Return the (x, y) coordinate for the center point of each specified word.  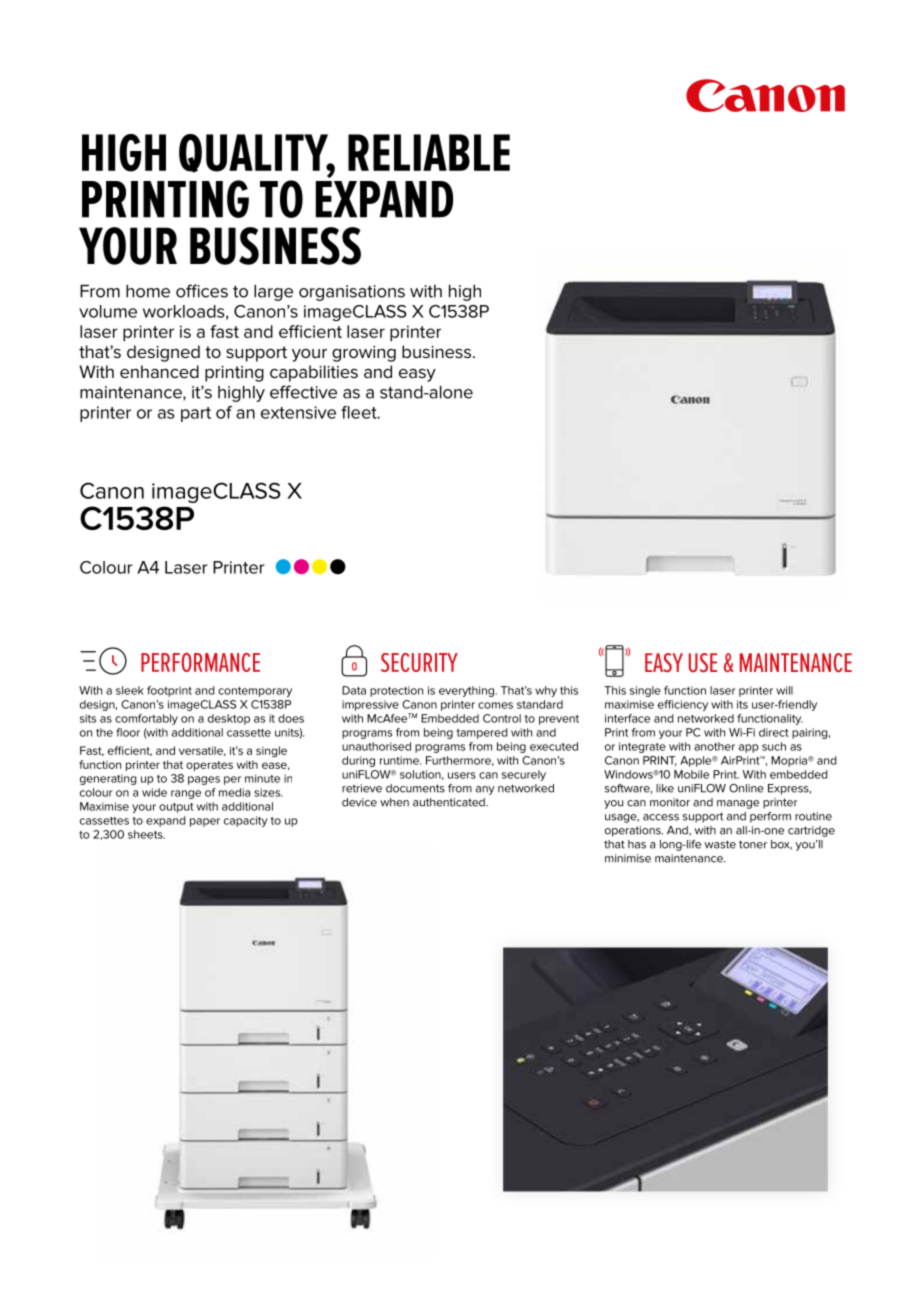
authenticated (450, 802)
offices (202, 291)
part (196, 414)
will (784, 690)
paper (205, 822)
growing (364, 354)
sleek (130, 690)
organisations (352, 293)
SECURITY (419, 662)
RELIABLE (429, 152)
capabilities (314, 373)
